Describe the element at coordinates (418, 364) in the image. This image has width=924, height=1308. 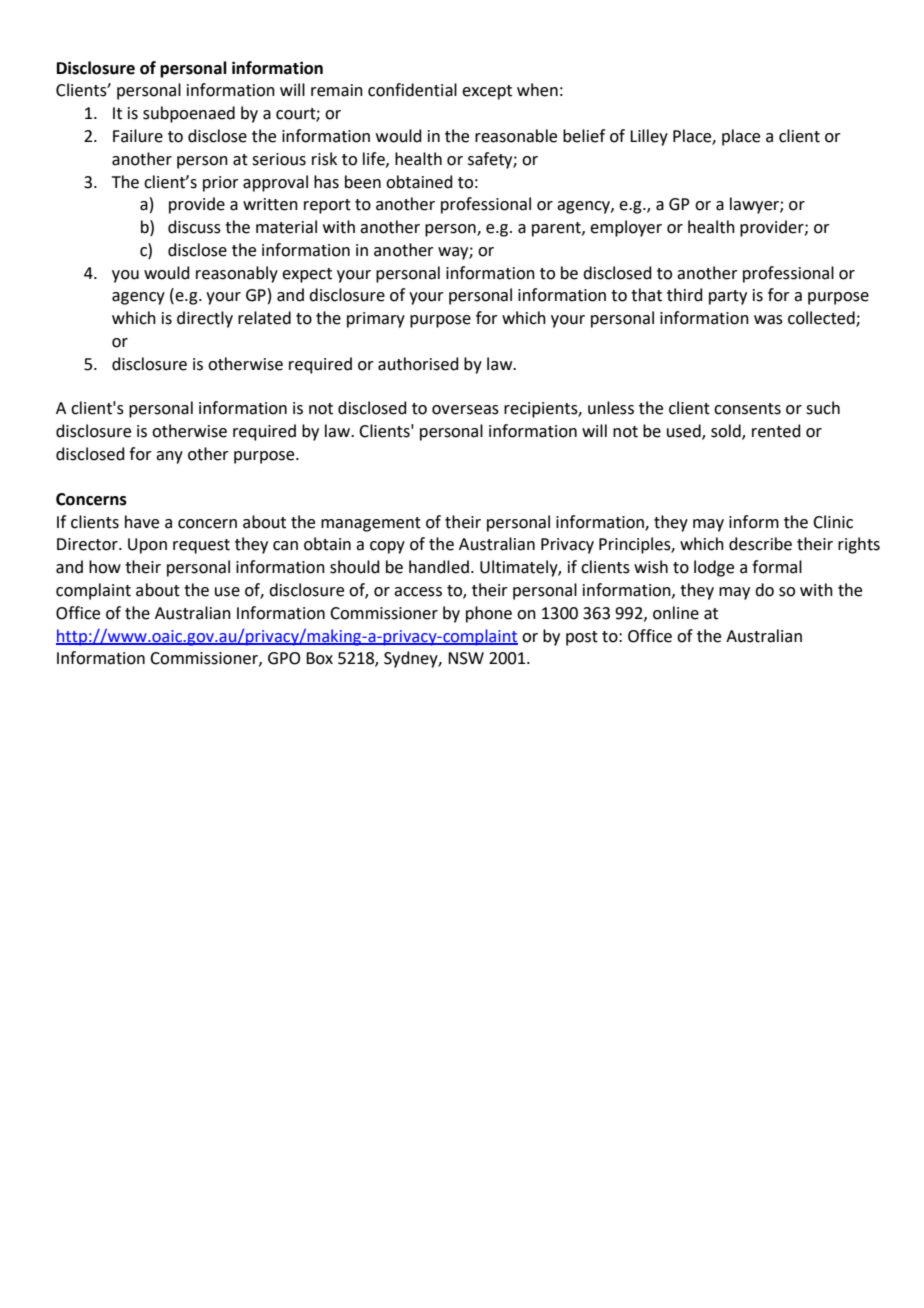
I see `authorised` at that location.
